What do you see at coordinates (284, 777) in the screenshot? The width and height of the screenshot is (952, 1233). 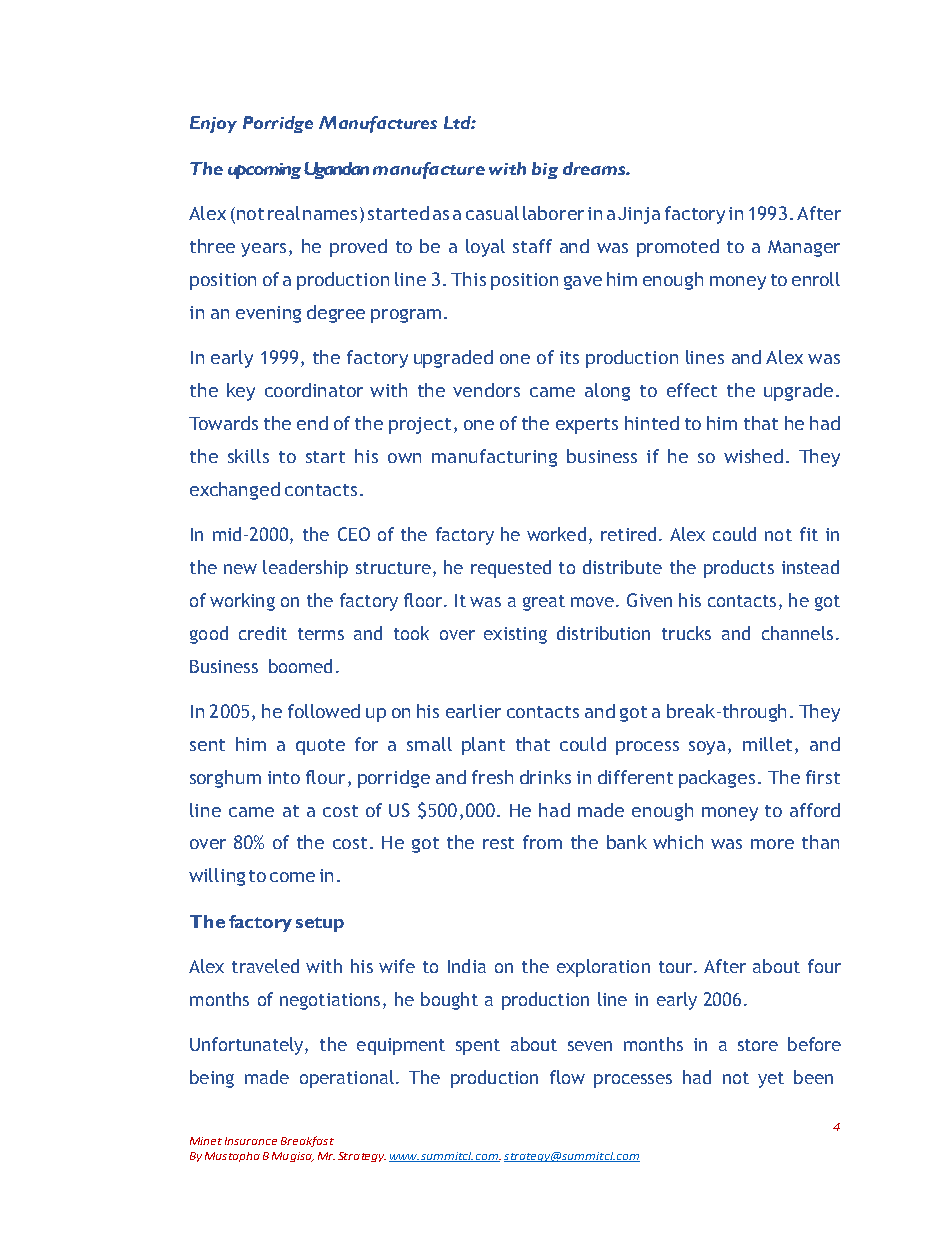 I see `into` at bounding box center [284, 777].
